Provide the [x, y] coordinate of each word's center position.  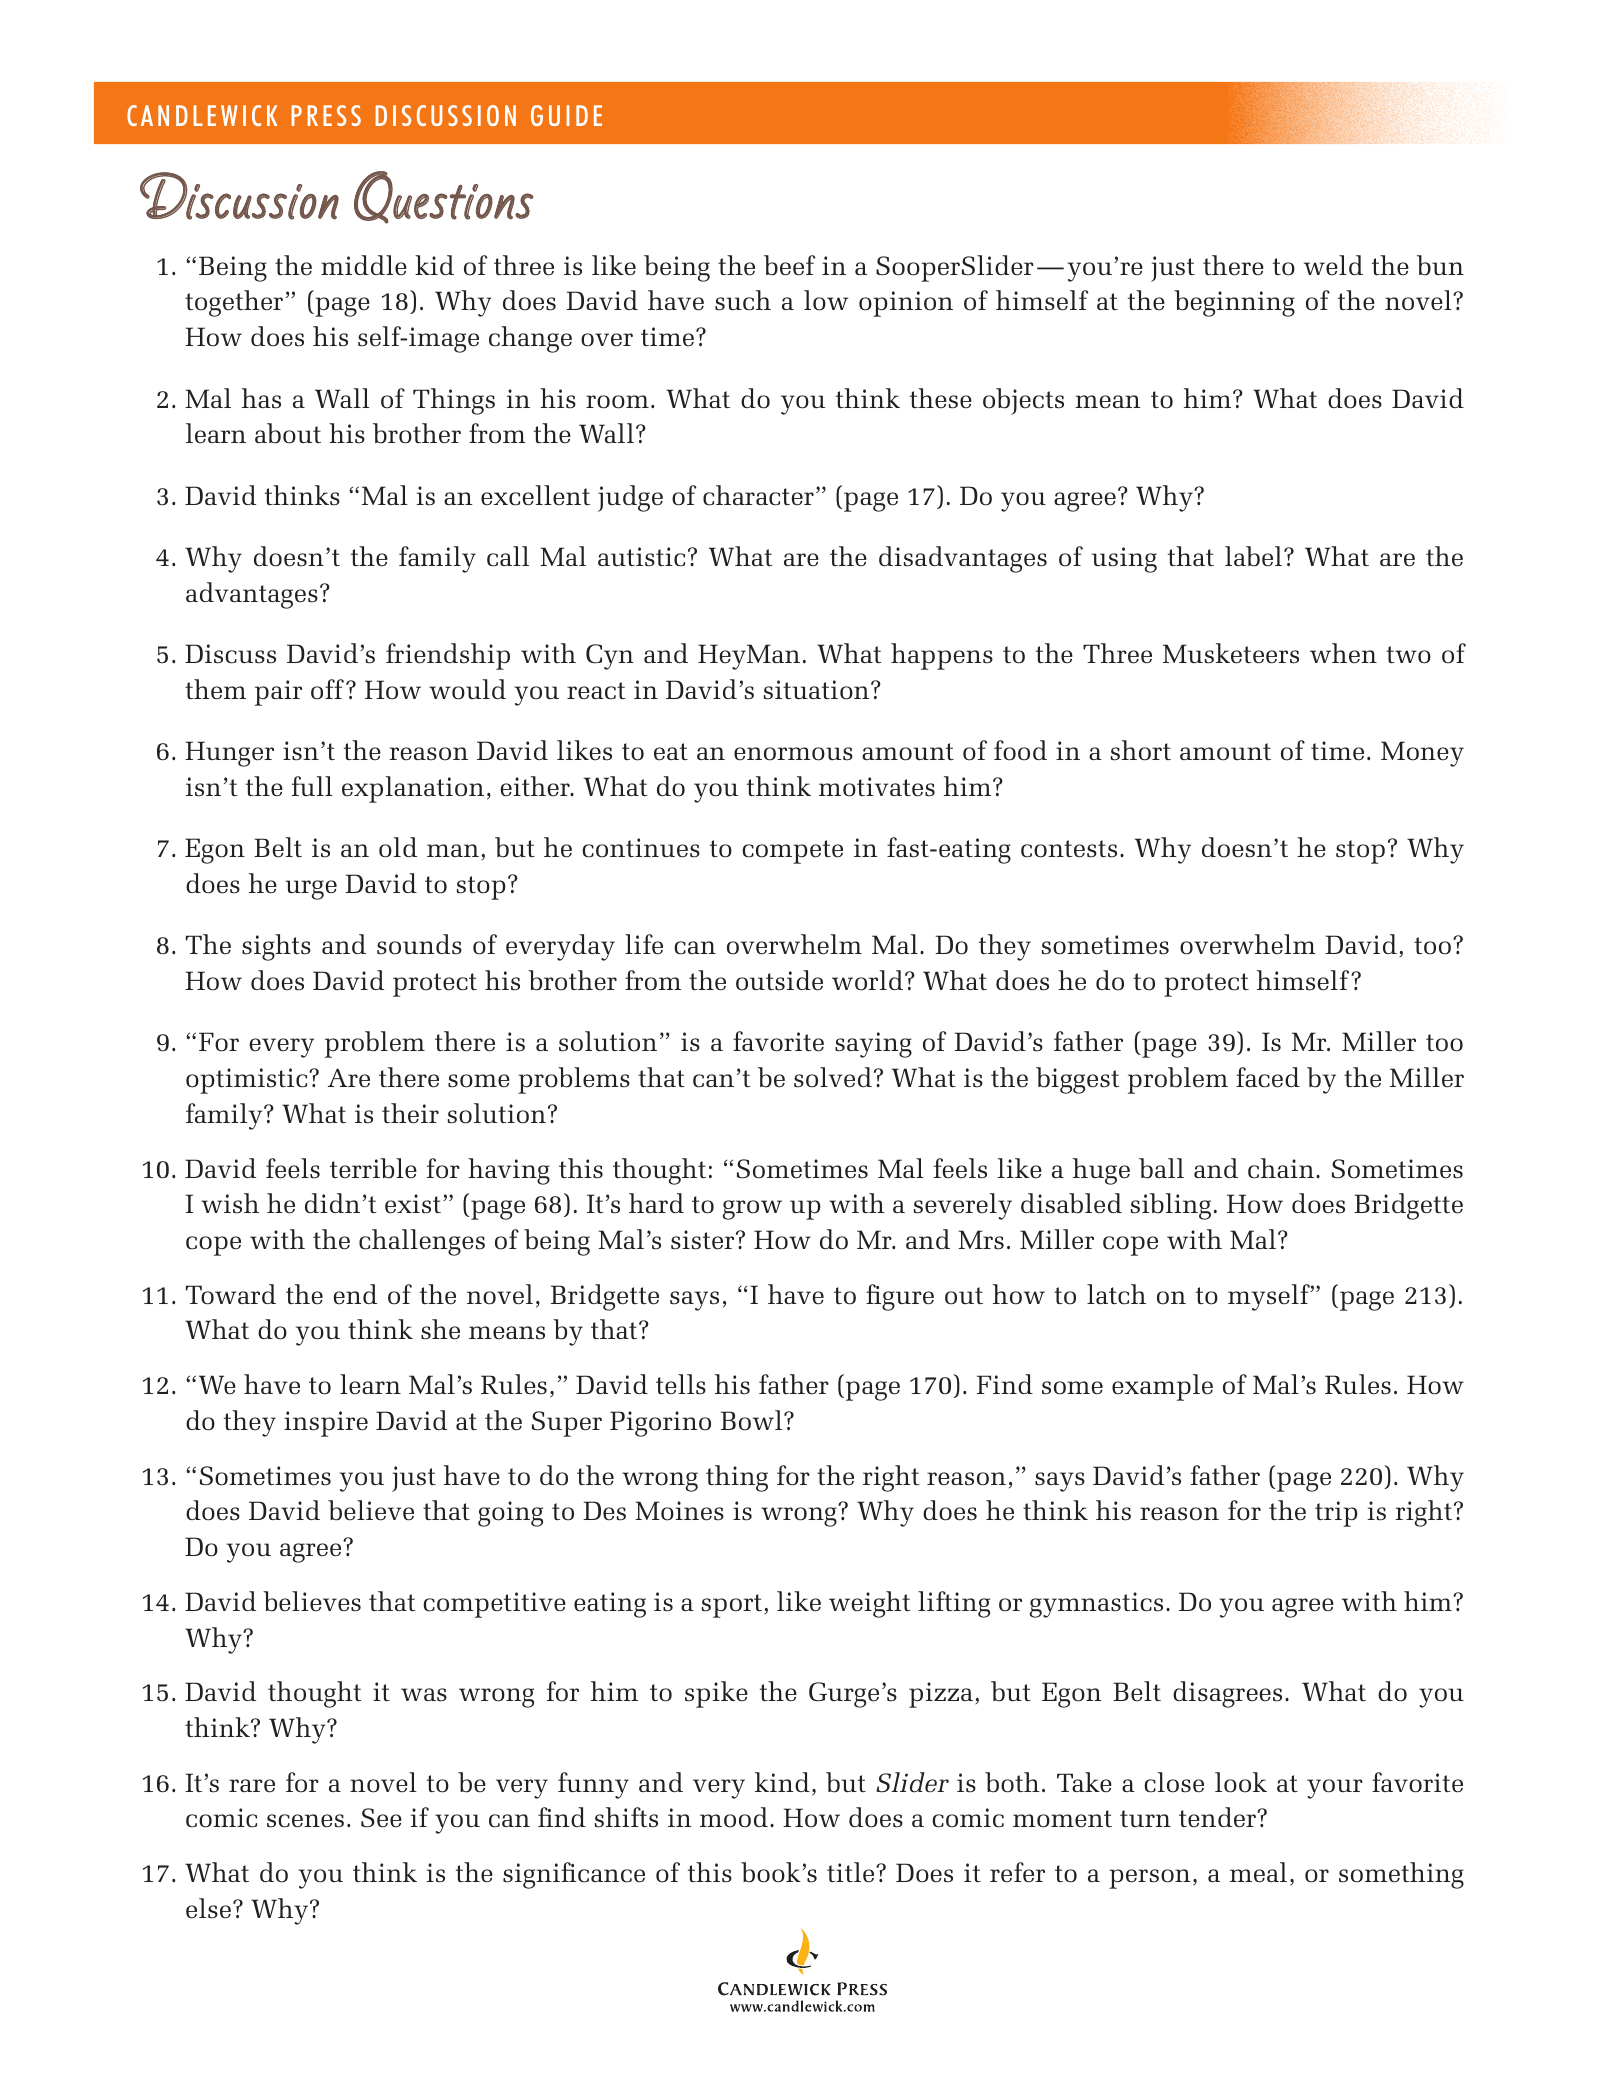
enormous [793, 754]
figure [900, 1297]
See [381, 1818]
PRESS [326, 115]
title [852, 1872]
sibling [1171, 1206]
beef [789, 265]
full [312, 786]
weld [1333, 265]
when [1343, 653]
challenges [422, 1242]
